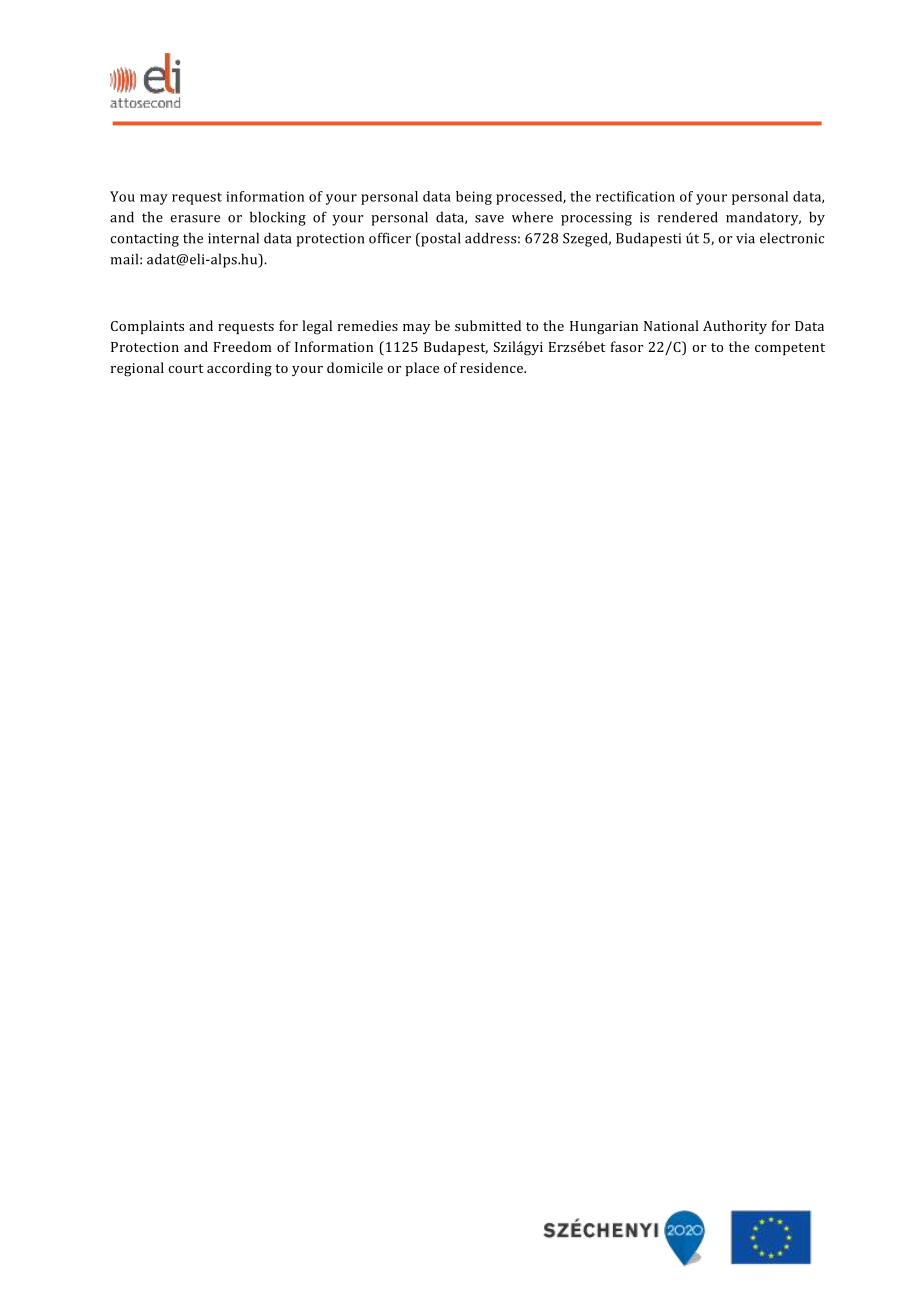 The height and width of the image is (1308, 924). Describe the element at coordinates (493, 367) in the image. I see `residence` at that location.
